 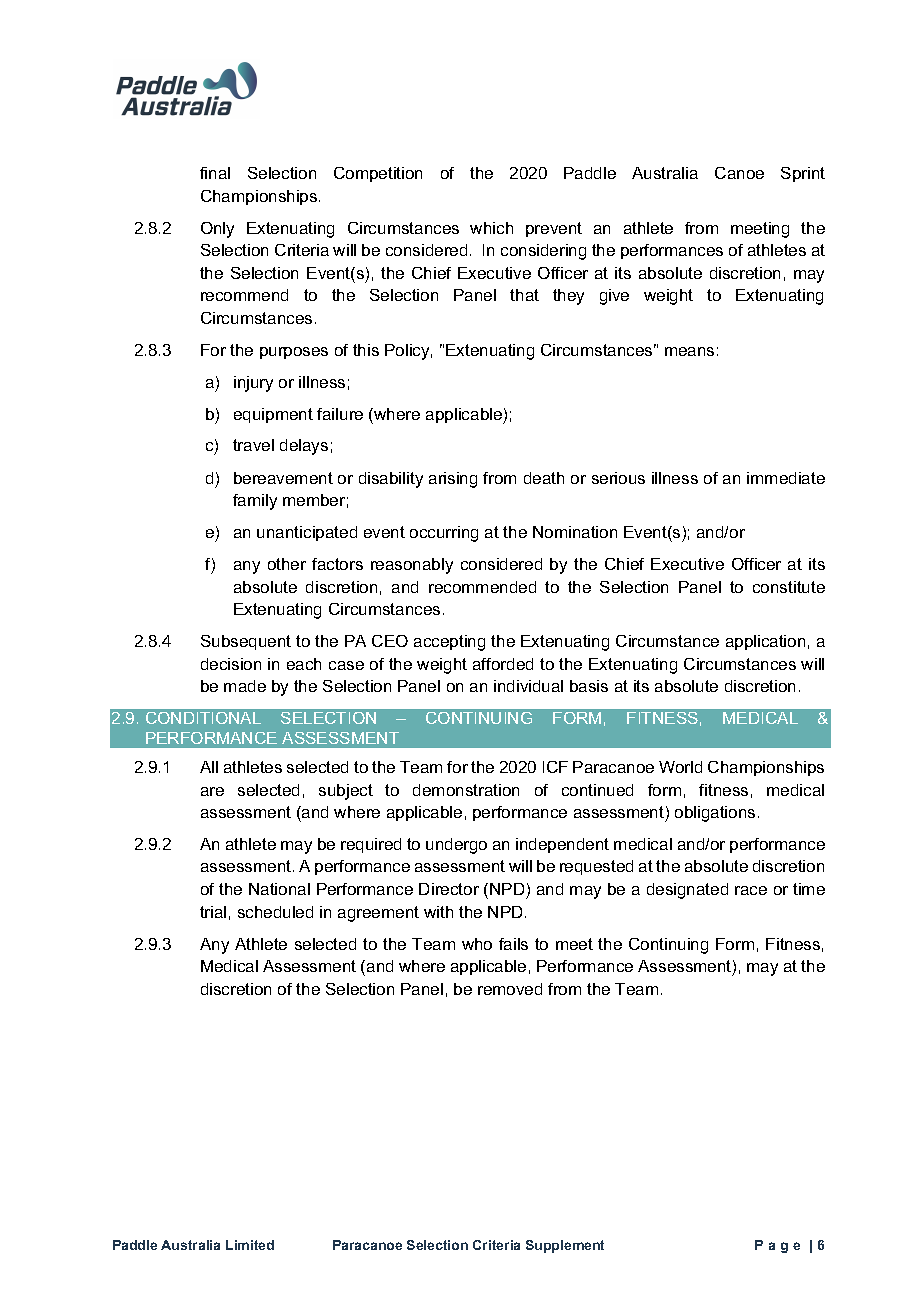 I want to click on death, so click(x=544, y=478).
